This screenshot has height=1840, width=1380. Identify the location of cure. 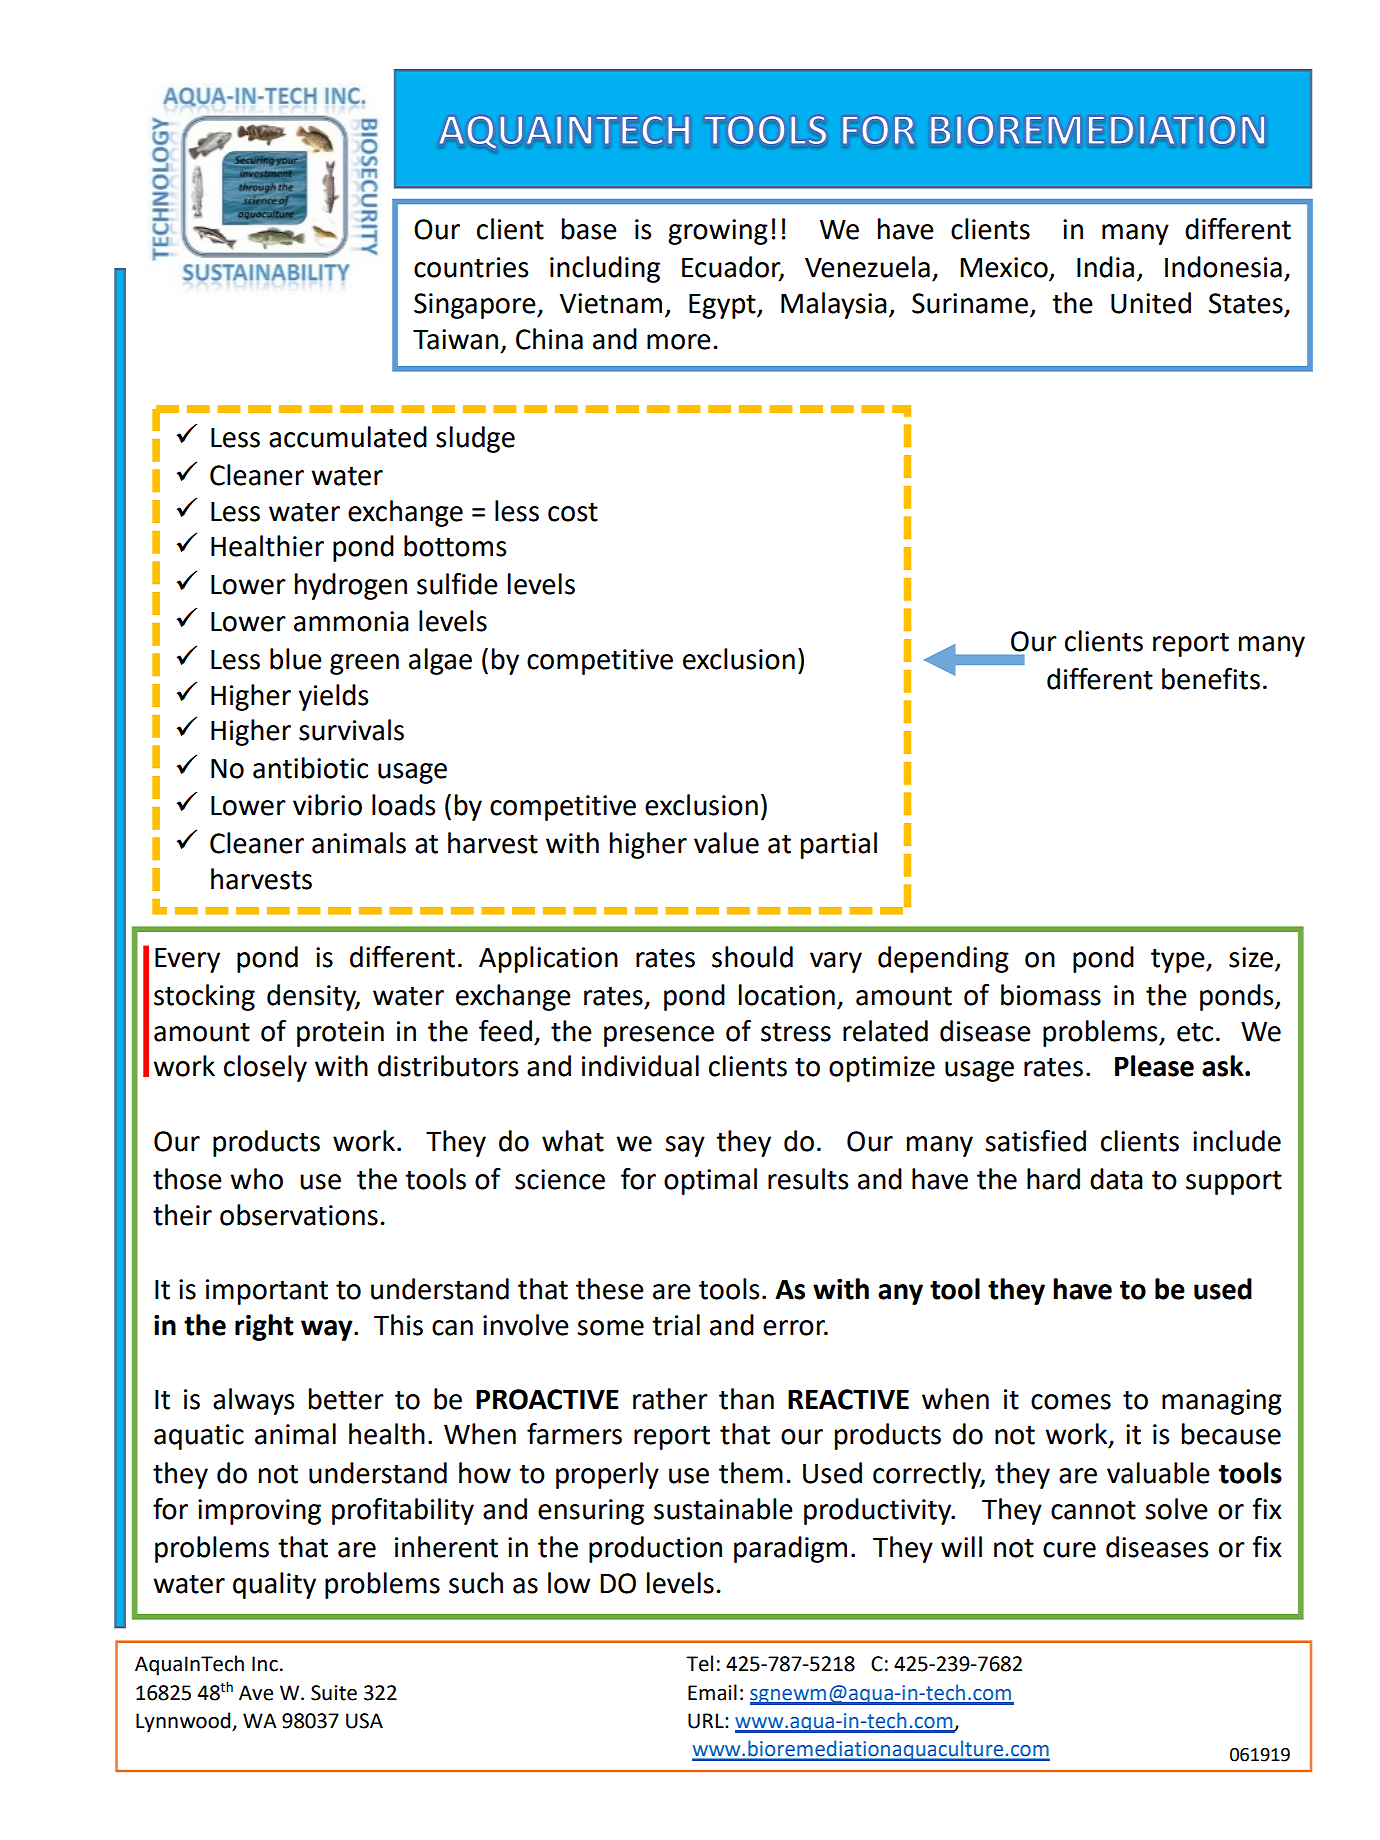
(1069, 1550).
